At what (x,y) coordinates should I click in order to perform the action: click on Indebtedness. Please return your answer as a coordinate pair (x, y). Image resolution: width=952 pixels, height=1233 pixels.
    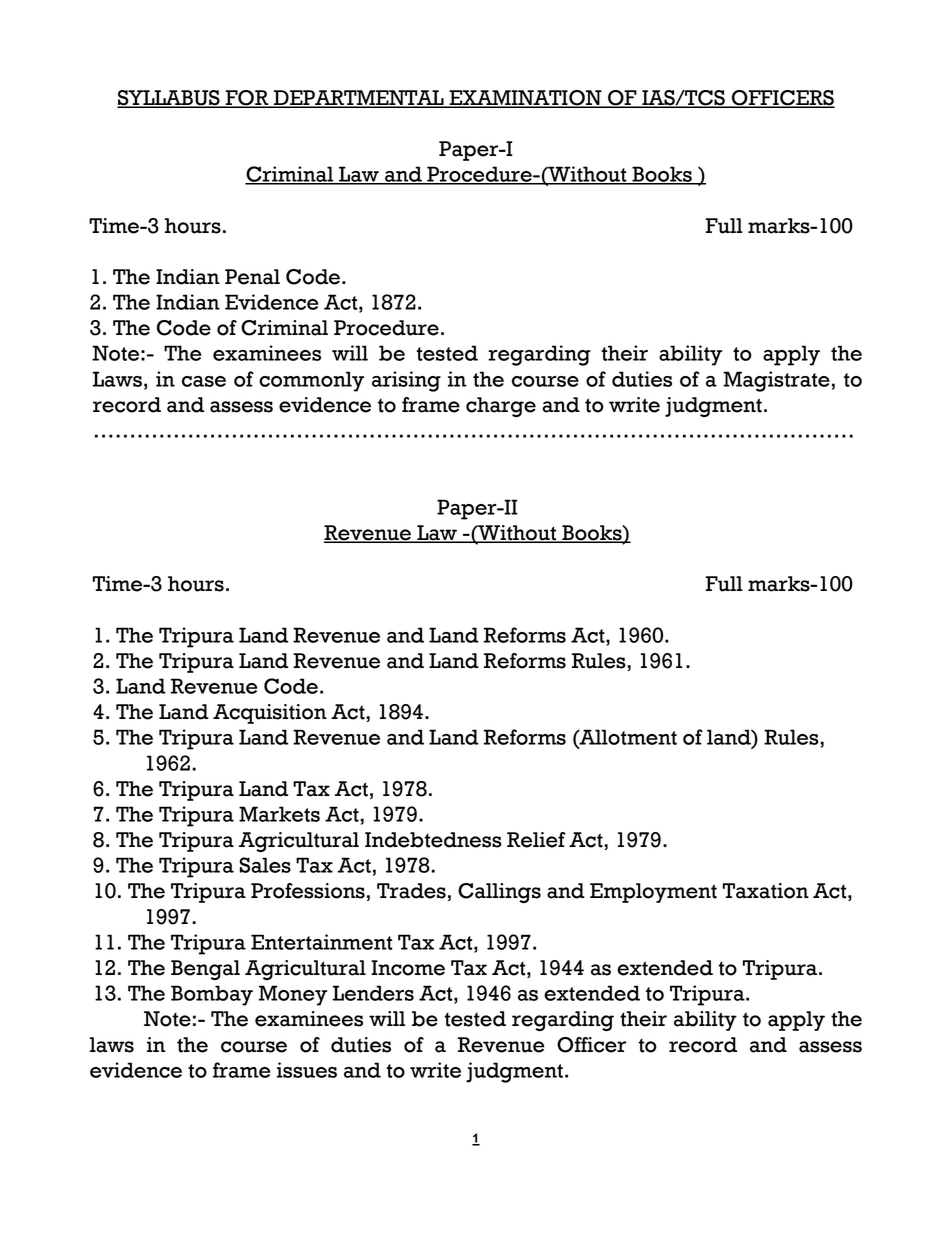
    Looking at the image, I should click on (433, 840).
